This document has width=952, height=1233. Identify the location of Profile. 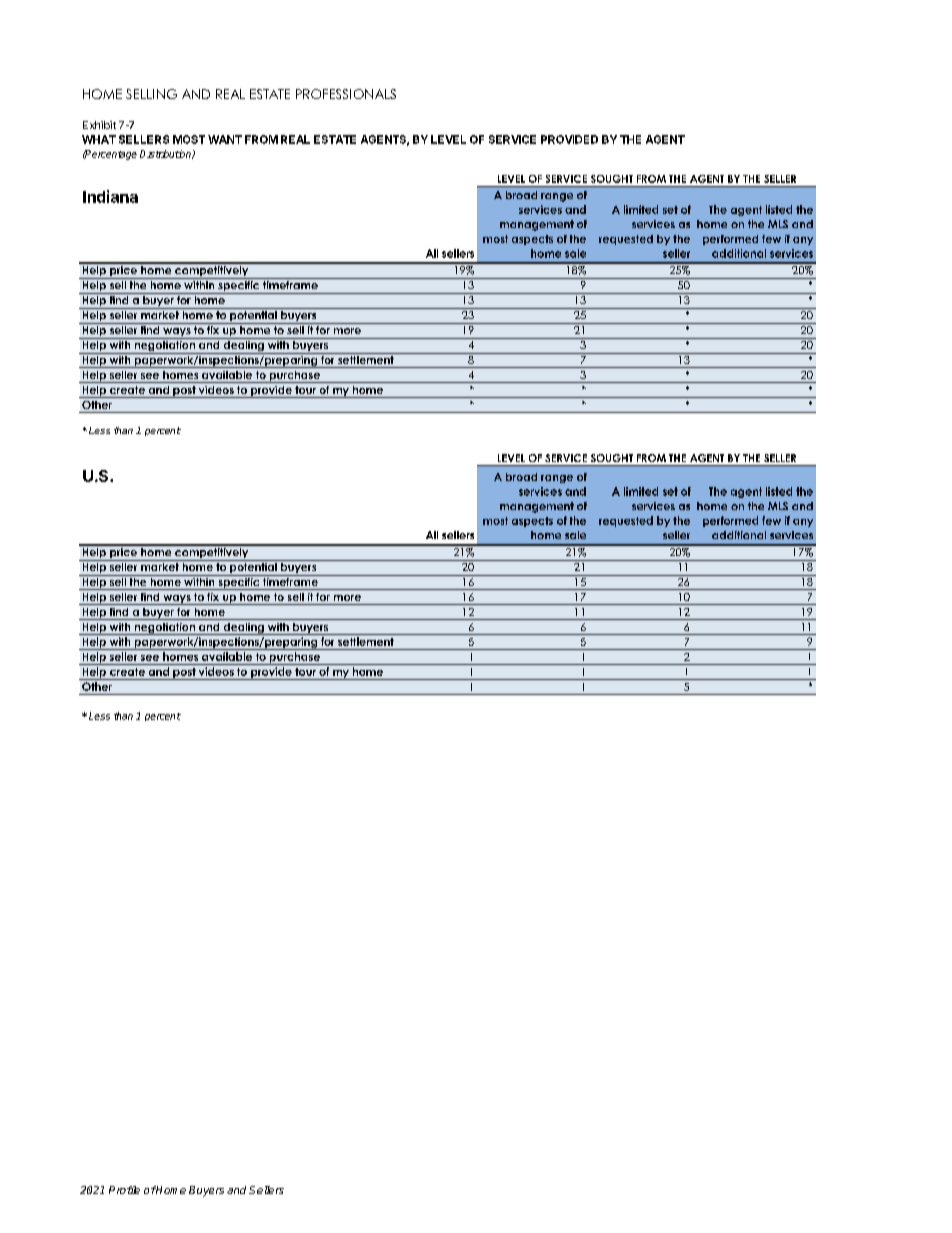
(124, 1190).
